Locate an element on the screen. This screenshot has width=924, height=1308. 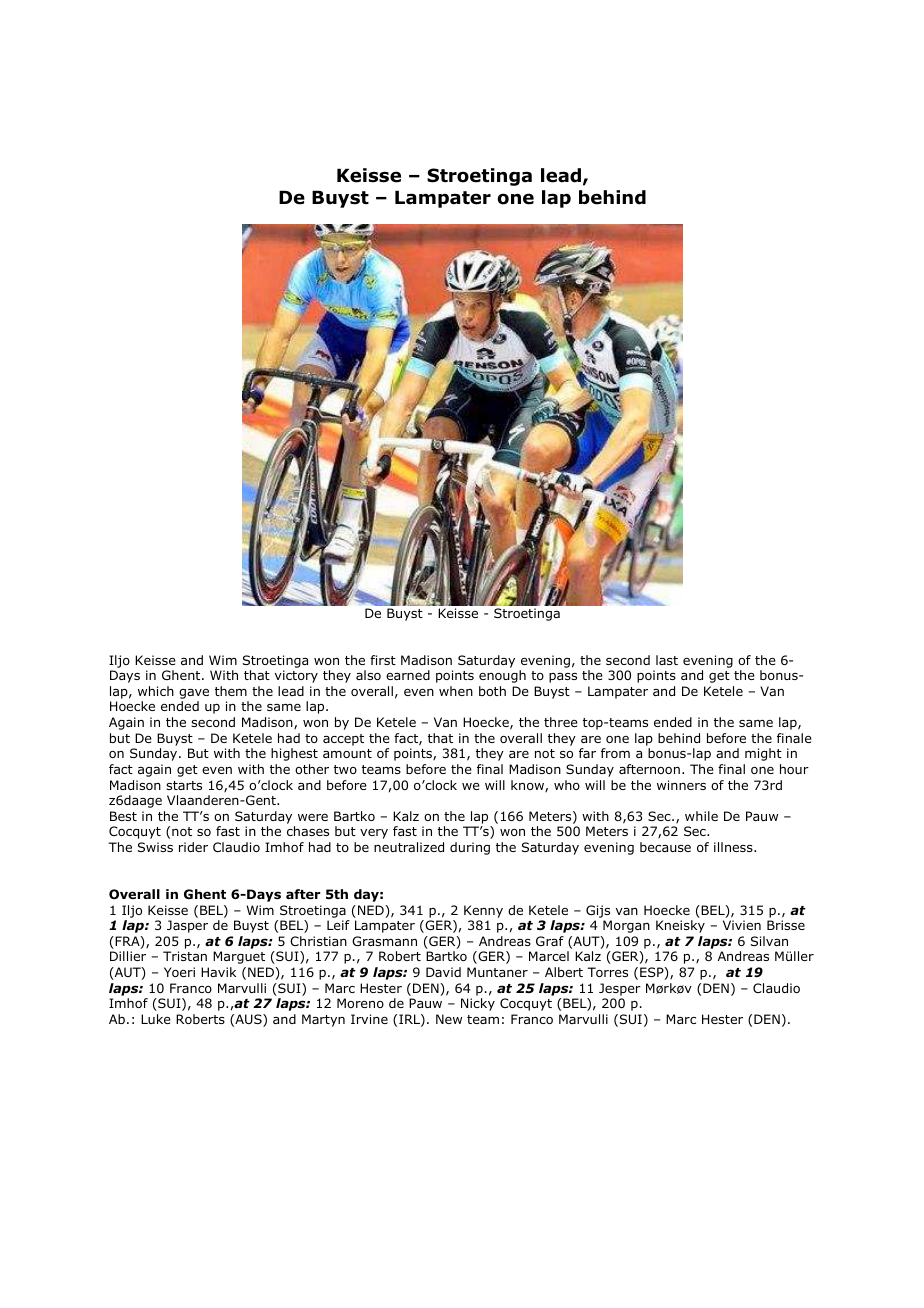
rider is located at coordinates (193, 847).
